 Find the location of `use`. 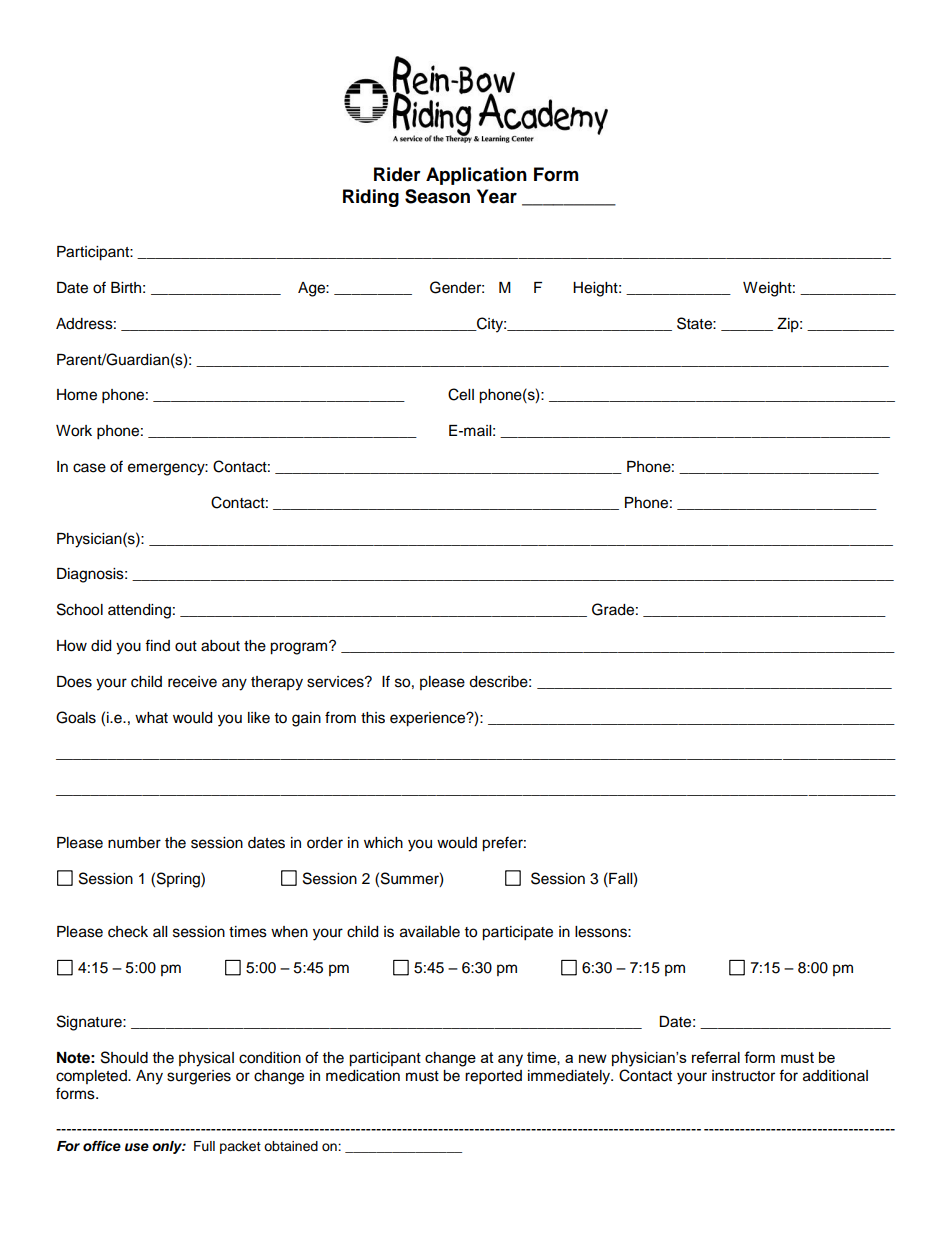

use is located at coordinates (137, 1147).
